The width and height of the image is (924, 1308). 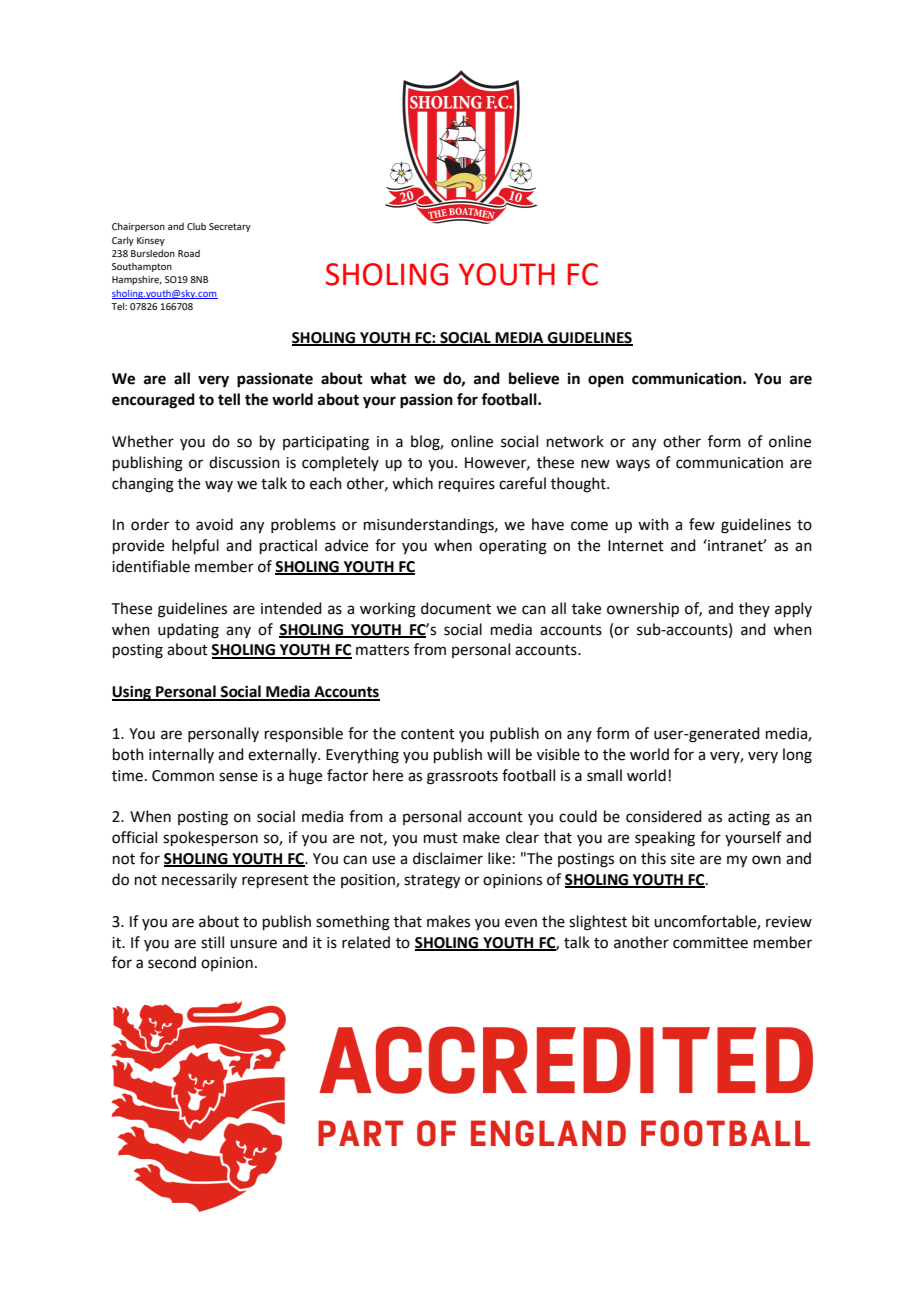 I want to click on still, so click(x=212, y=942).
